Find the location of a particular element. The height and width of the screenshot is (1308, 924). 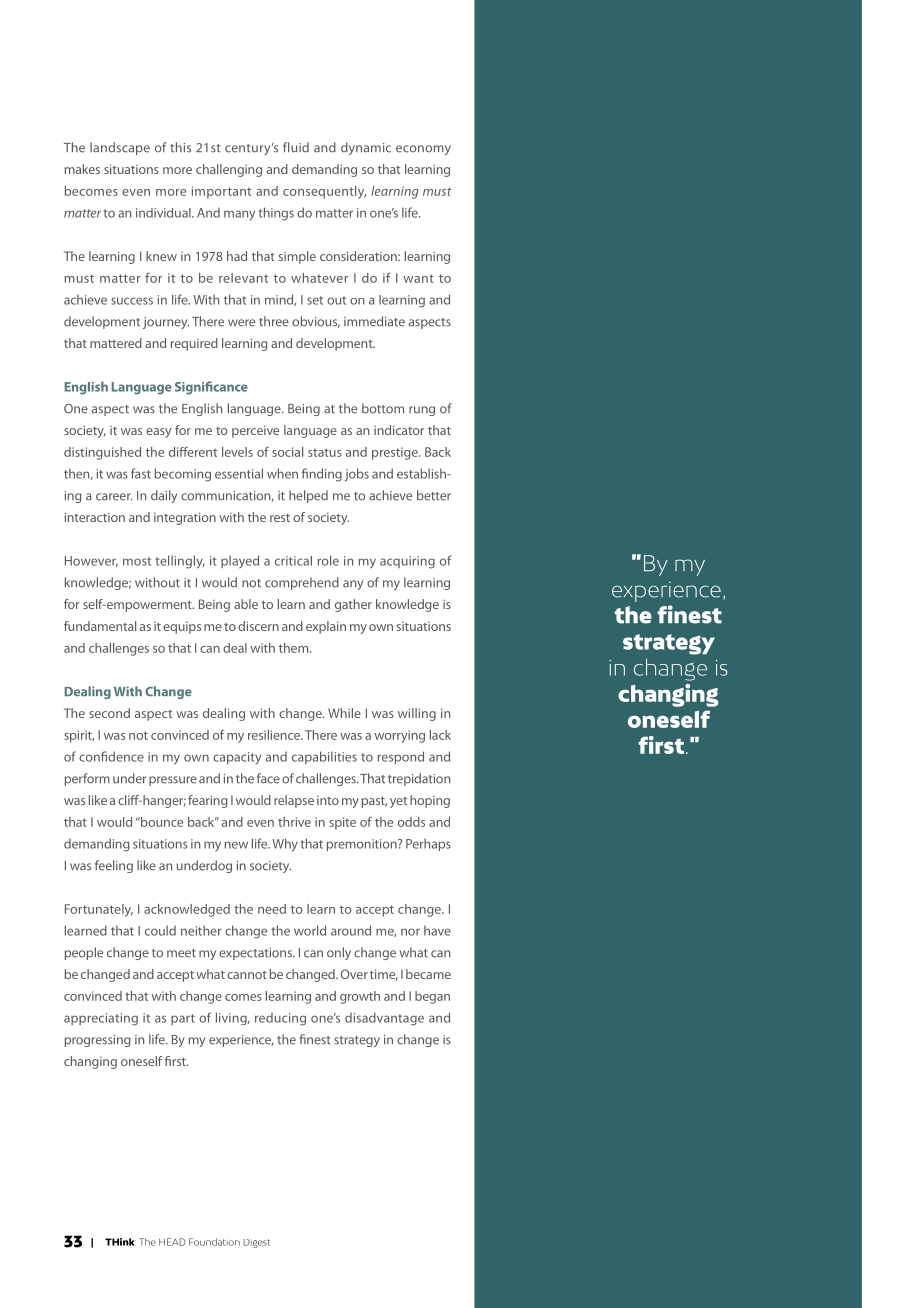

Digest is located at coordinates (256, 1243).
